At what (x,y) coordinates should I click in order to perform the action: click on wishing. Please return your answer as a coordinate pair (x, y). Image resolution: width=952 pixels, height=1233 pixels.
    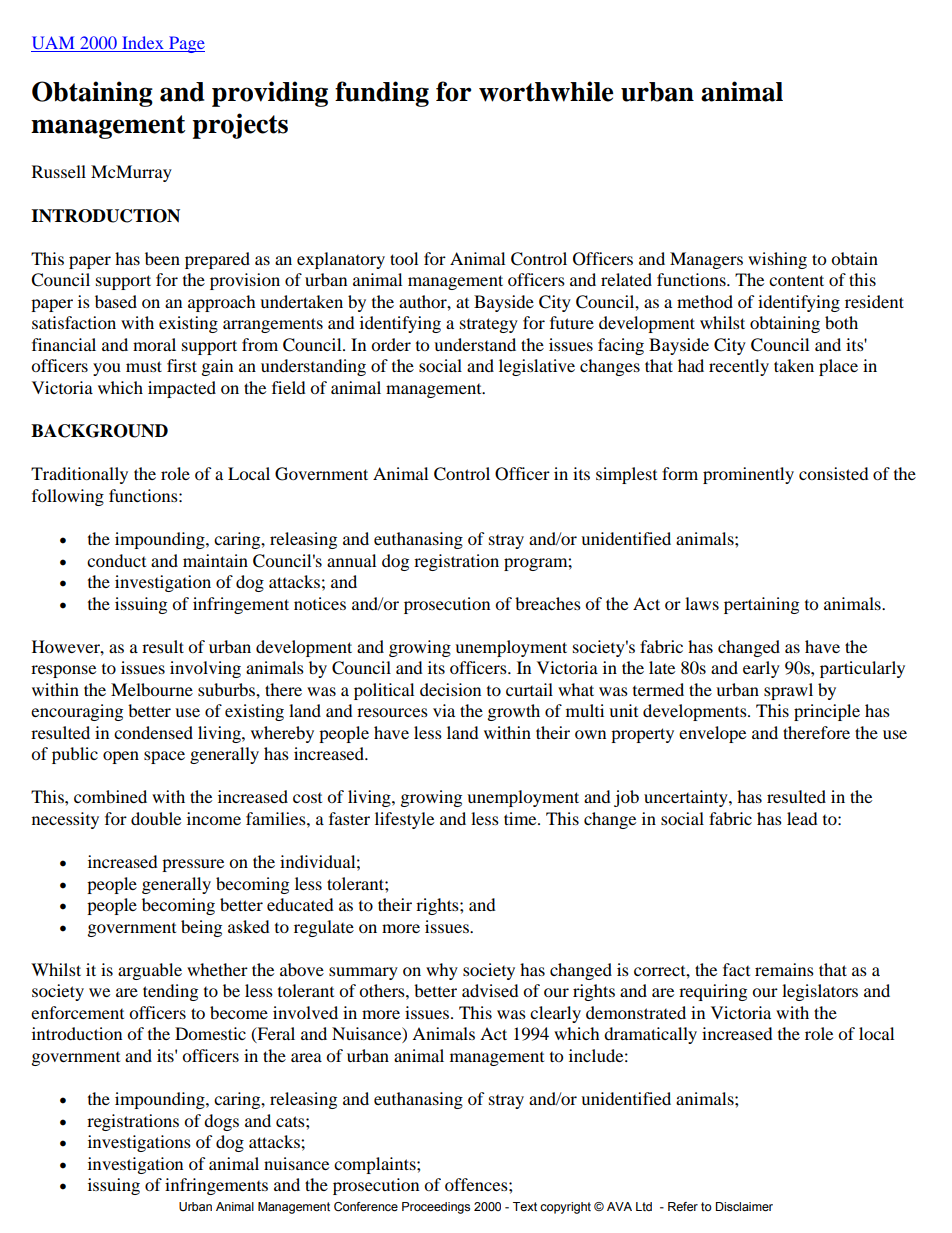
    Looking at the image, I should click on (777, 260).
